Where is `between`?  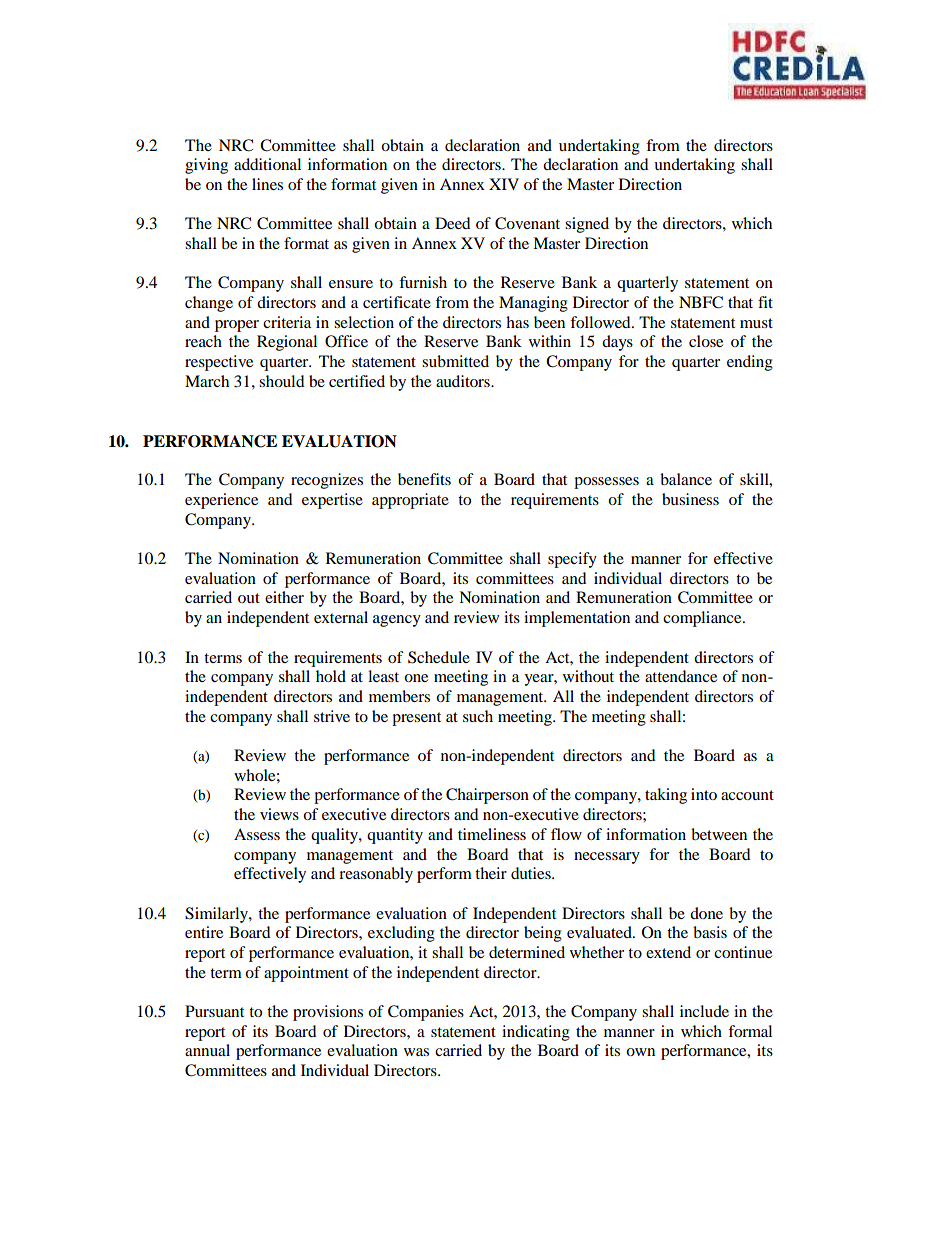
between is located at coordinates (719, 834).
